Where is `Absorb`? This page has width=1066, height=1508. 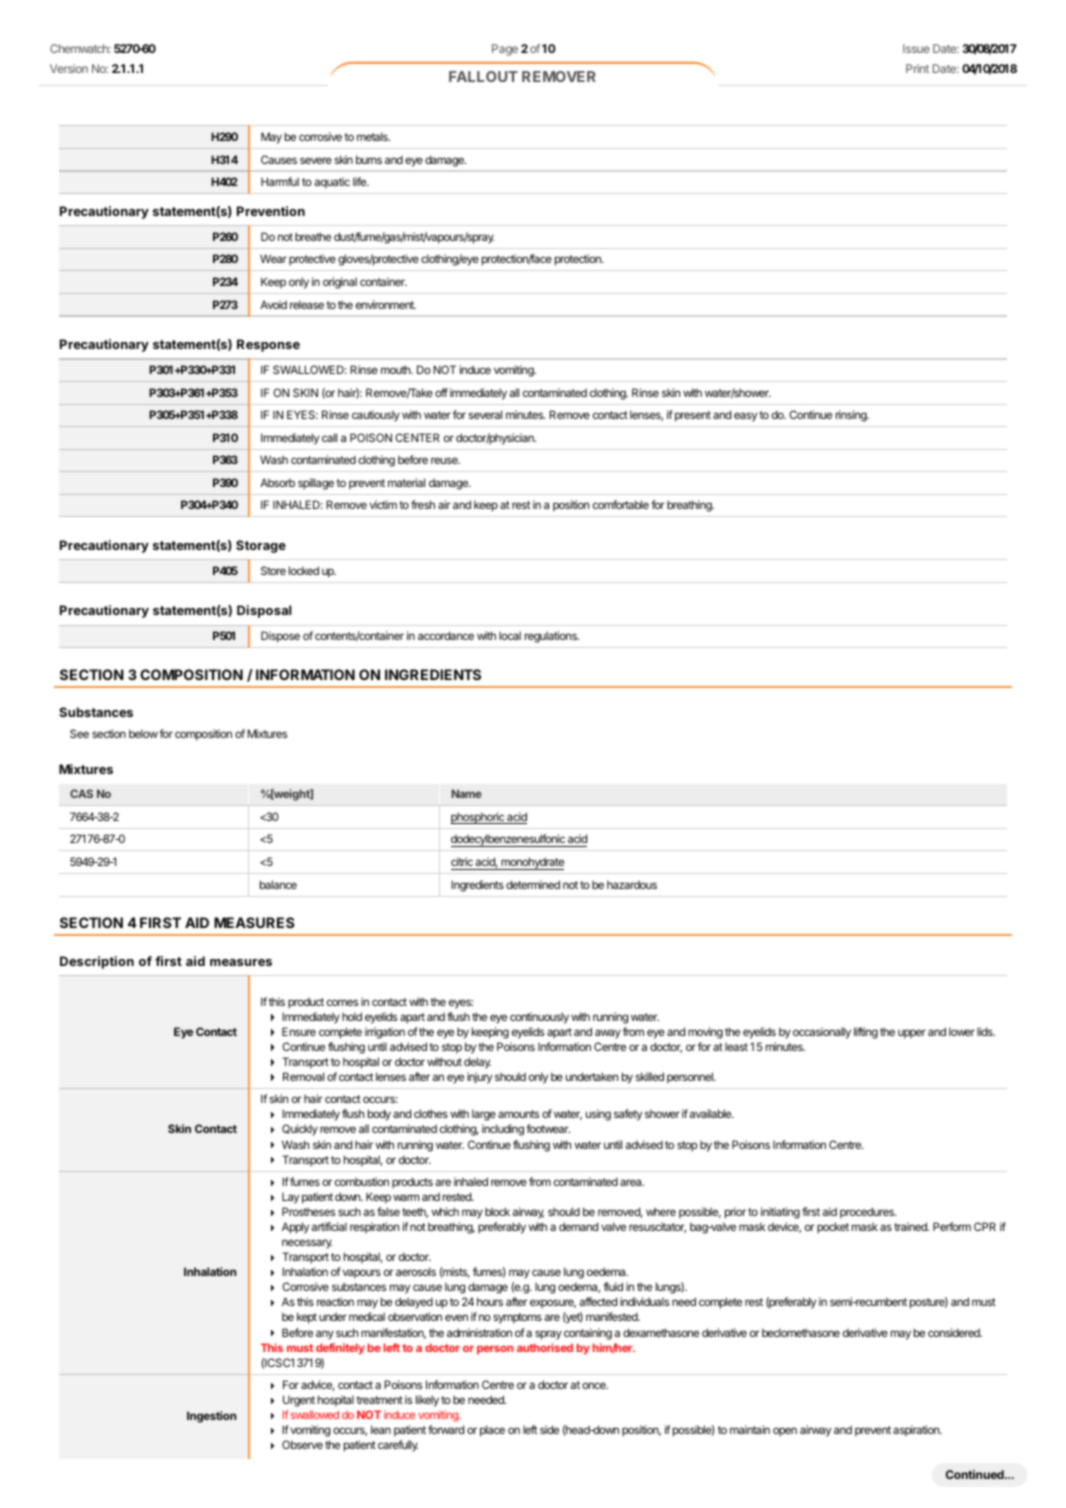 Absorb is located at coordinates (277, 482).
